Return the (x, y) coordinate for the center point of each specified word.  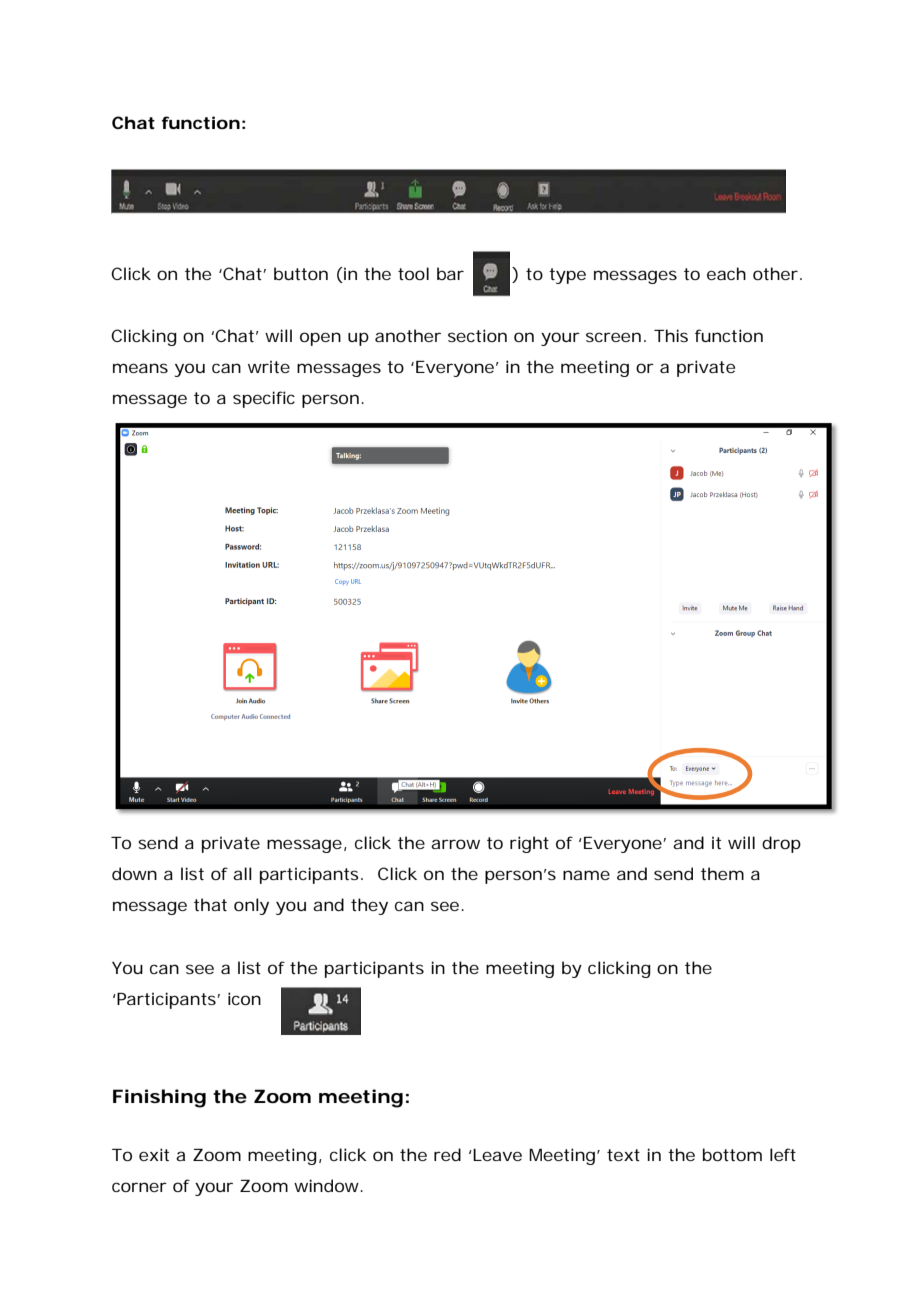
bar (450, 273)
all (242, 873)
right (529, 844)
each (726, 273)
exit (154, 1154)
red (447, 1154)
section (477, 335)
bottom (732, 1154)
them (722, 873)
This (671, 335)
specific (264, 399)
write (269, 366)
